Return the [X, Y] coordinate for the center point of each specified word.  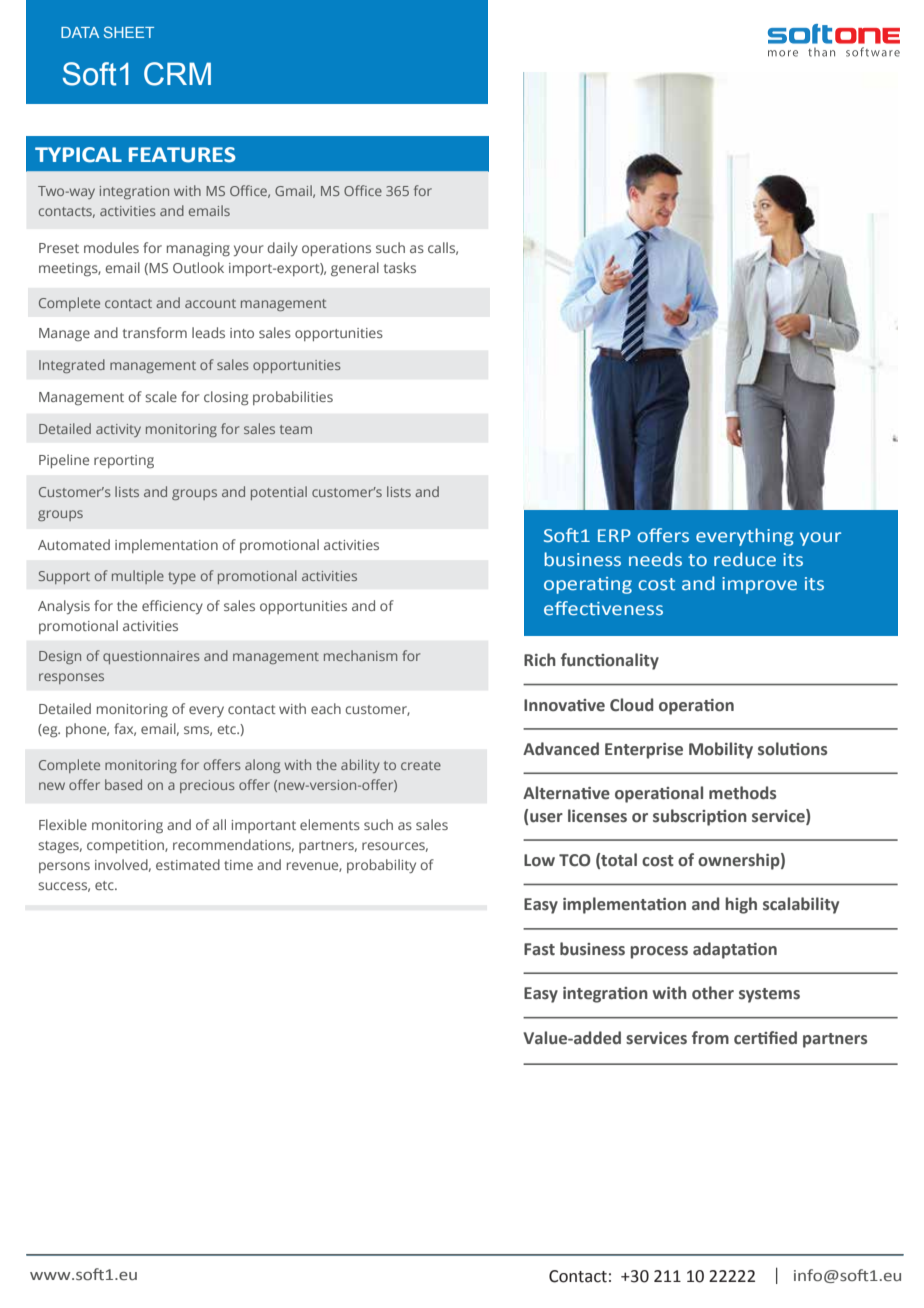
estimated [188, 864]
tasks [400, 267]
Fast [539, 949]
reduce [745, 559]
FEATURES [182, 155]
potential [279, 493]
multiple [138, 577]
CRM [177, 74]
